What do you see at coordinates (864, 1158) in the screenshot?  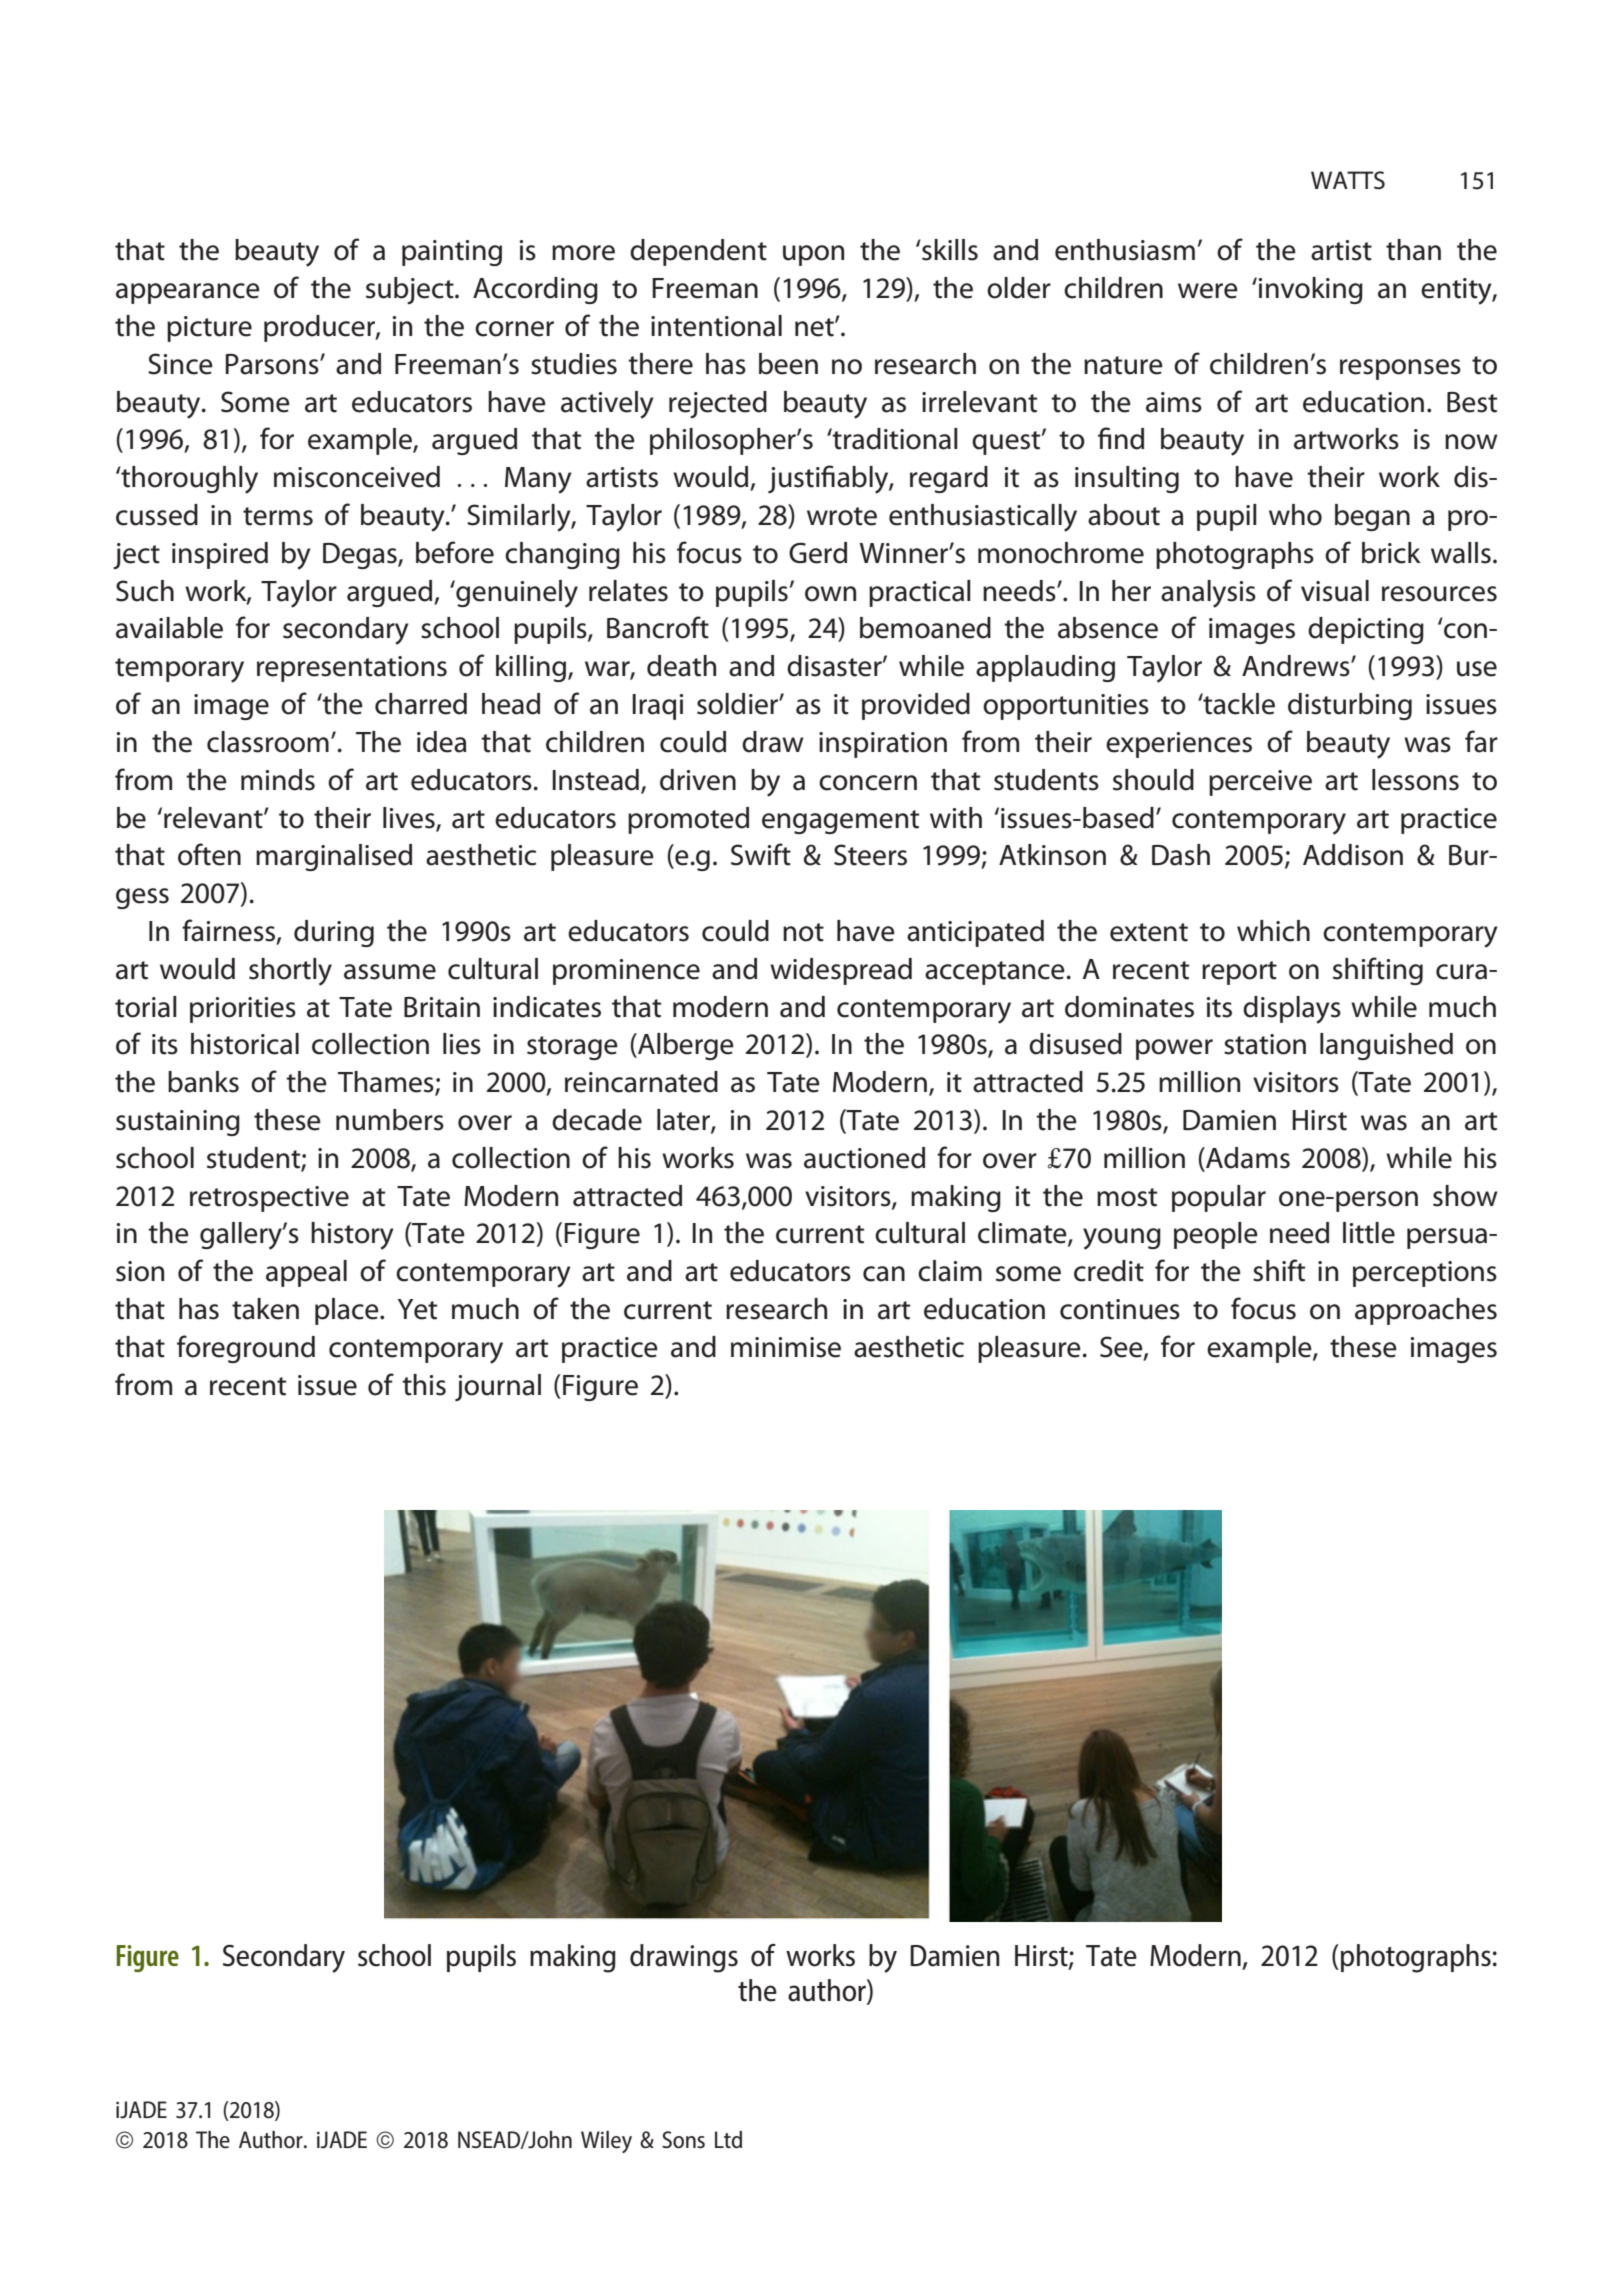 I see `auctioned` at bounding box center [864, 1158].
